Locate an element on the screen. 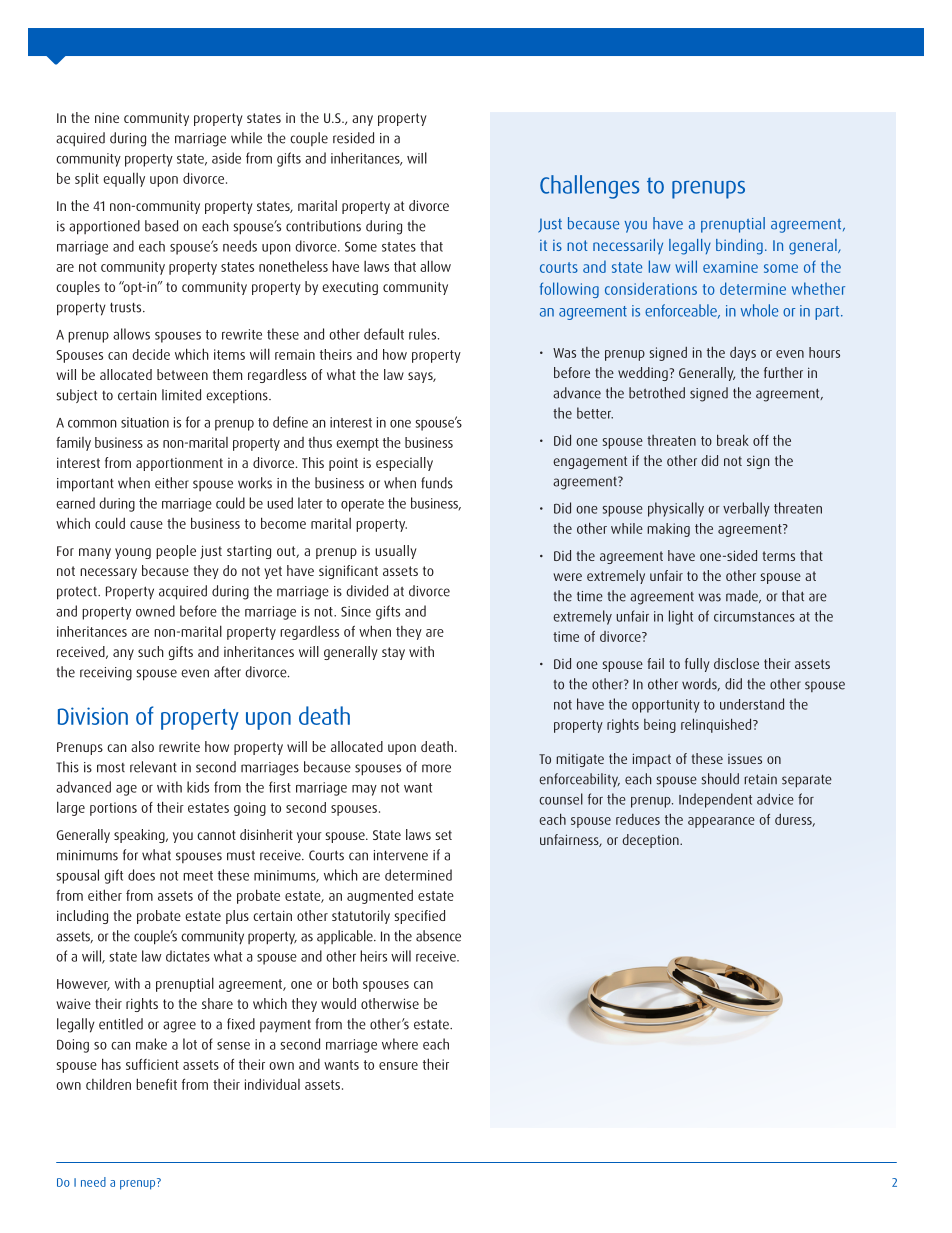 This screenshot has width=952, height=1233. Challenges is located at coordinates (589, 187).
